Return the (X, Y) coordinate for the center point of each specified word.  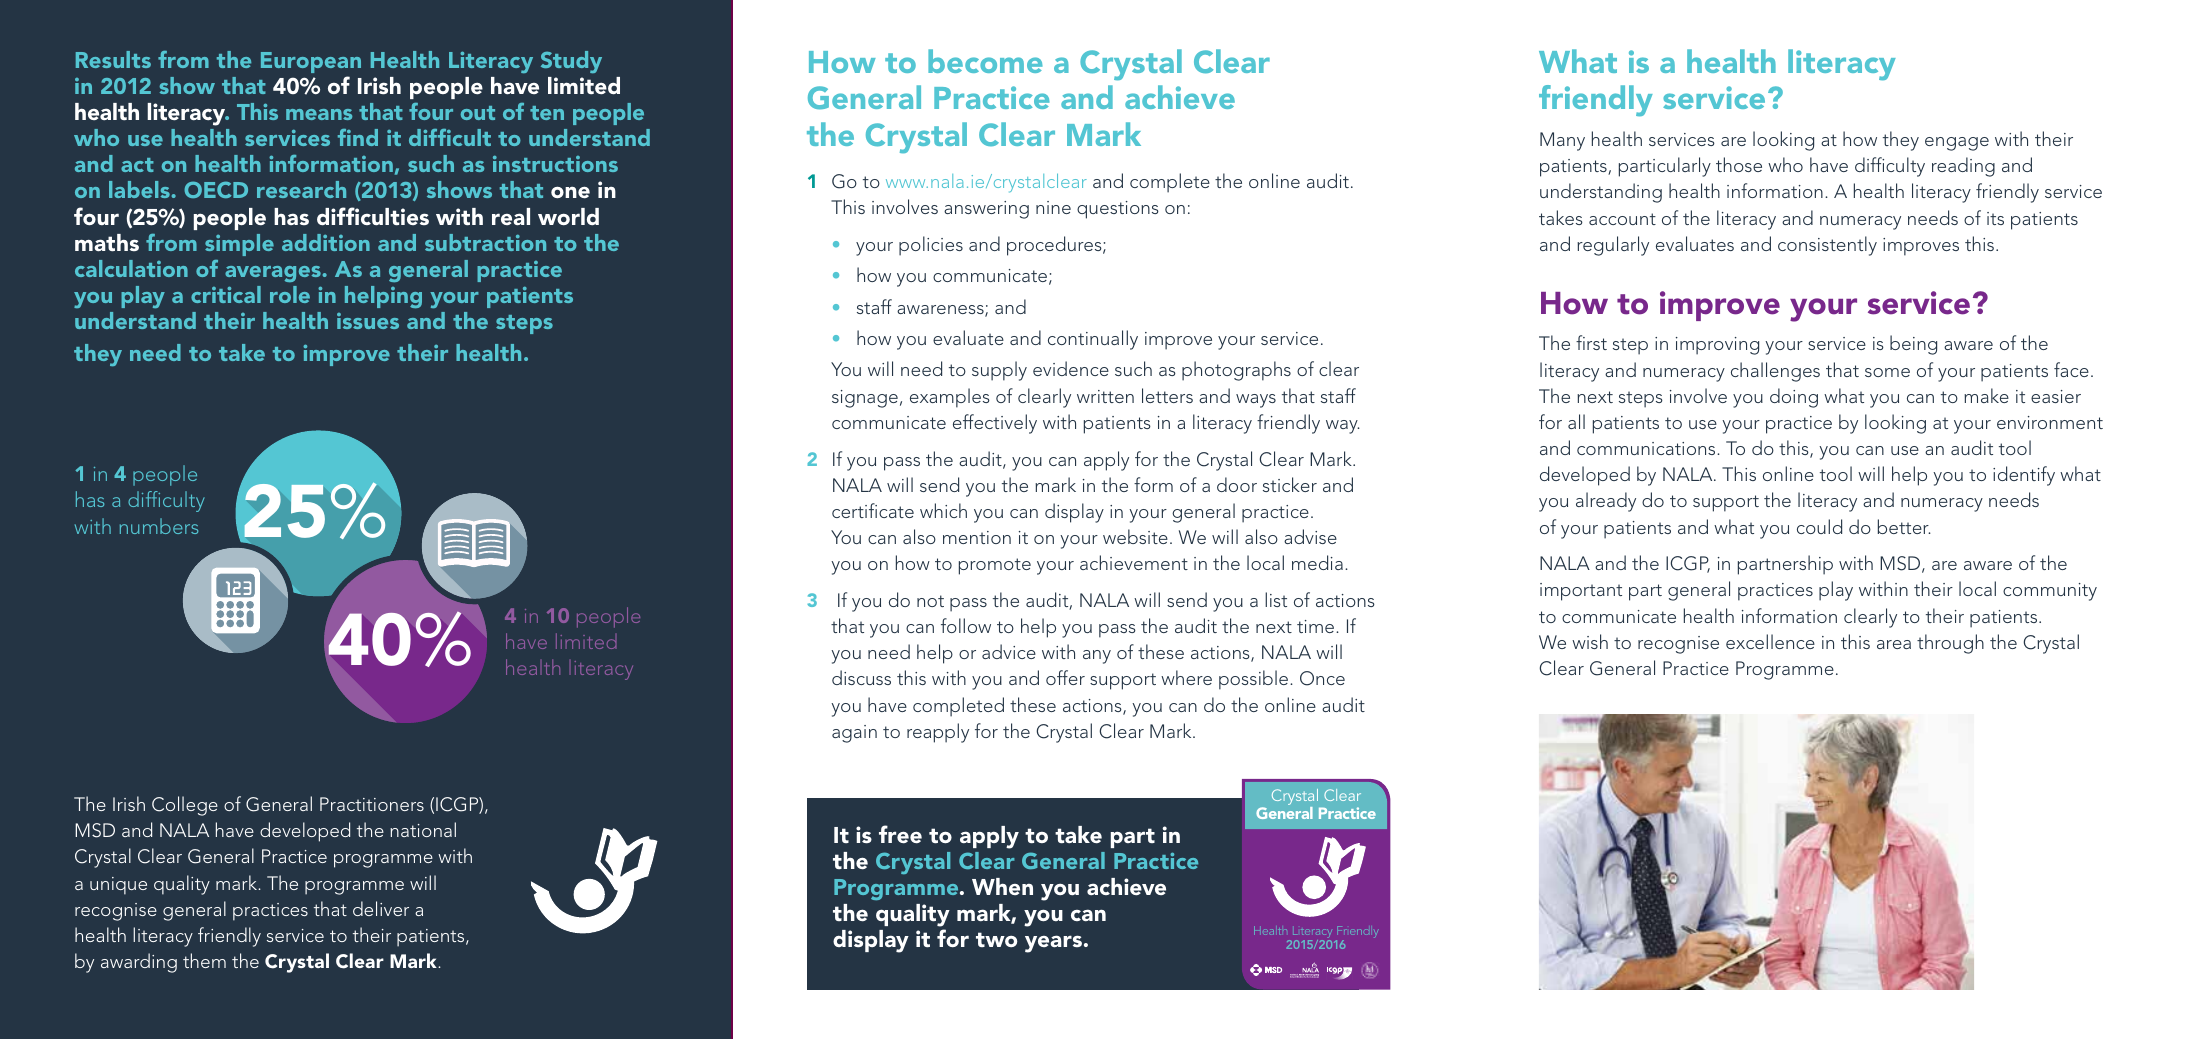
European (311, 62)
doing (1794, 398)
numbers (159, 526)
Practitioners (372, 804)
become (985, 61)
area (1894, 644)
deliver (381, 908)
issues (368, 321)
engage (1957, 144)
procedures (1055, 246)
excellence (1770, 641)
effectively (995, 424)
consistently (1827, 246)
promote (995, 566)
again (854, 734)
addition (326, 242)
